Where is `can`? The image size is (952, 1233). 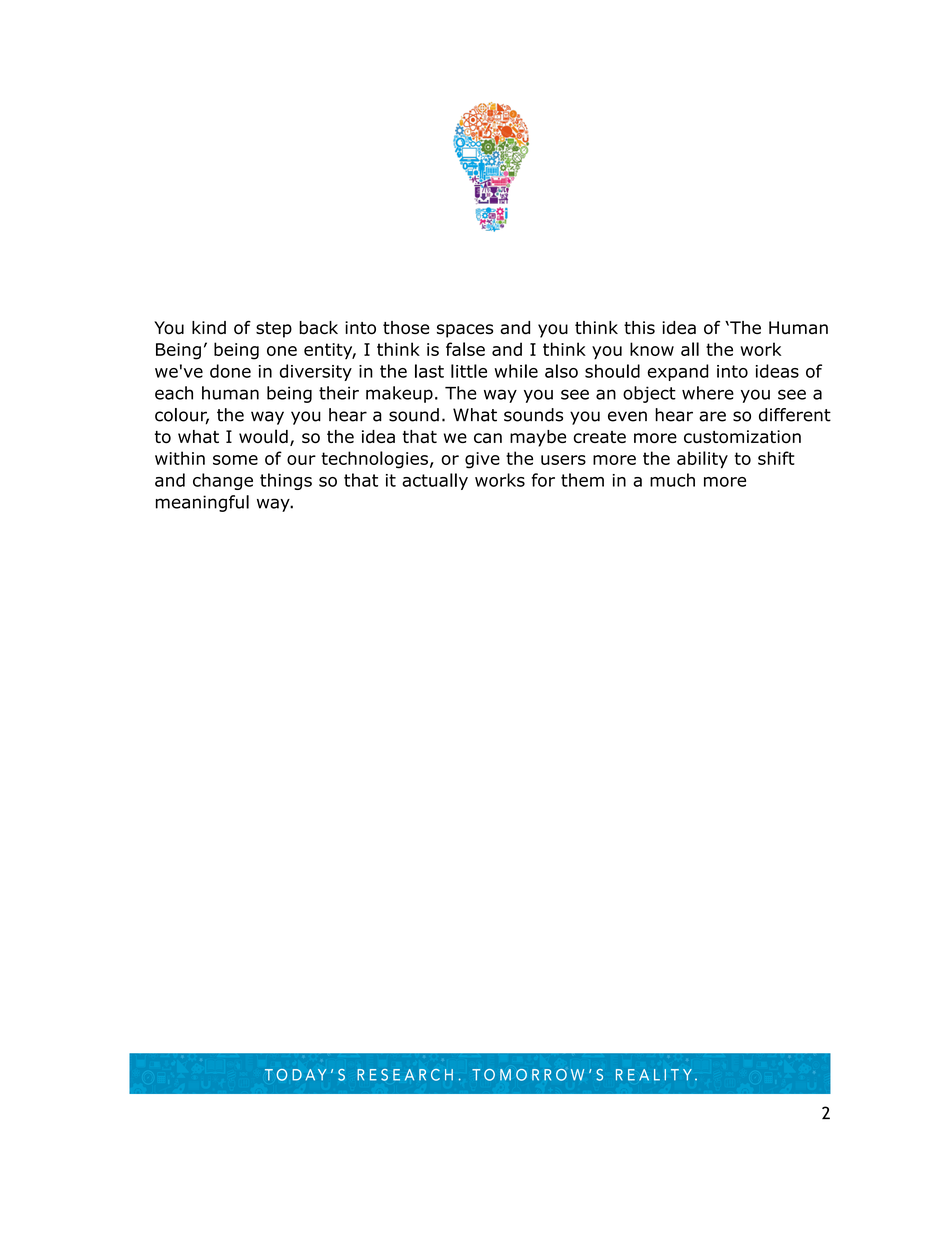 can is located at coordinates (488, 438).
